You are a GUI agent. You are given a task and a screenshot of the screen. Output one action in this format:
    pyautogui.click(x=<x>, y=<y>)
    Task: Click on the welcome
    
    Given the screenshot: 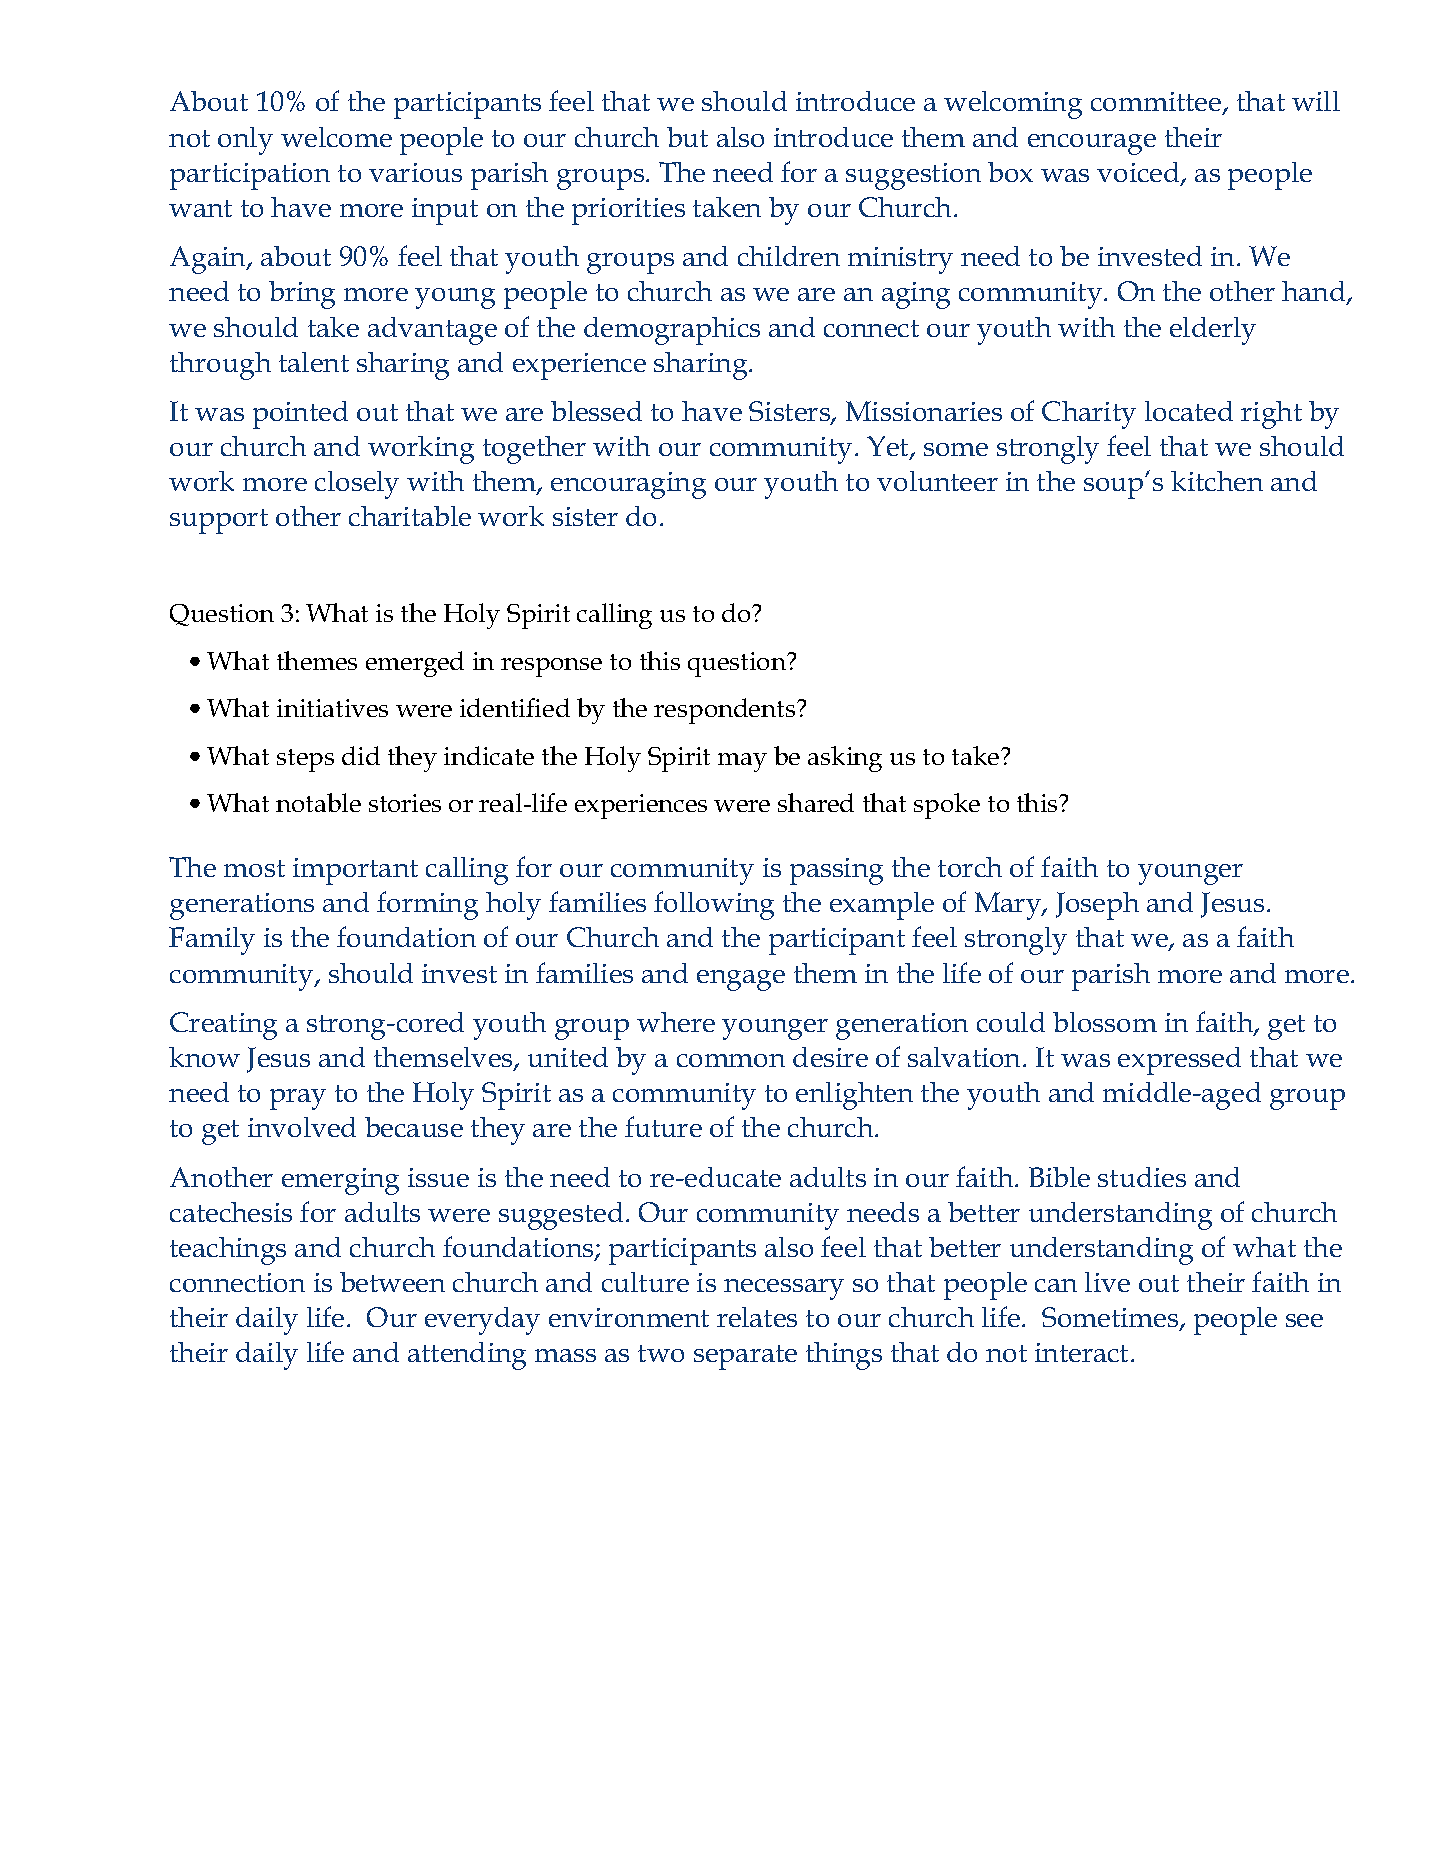 What is the action you would take?
    pyautogui.click(x=336, y=137)
